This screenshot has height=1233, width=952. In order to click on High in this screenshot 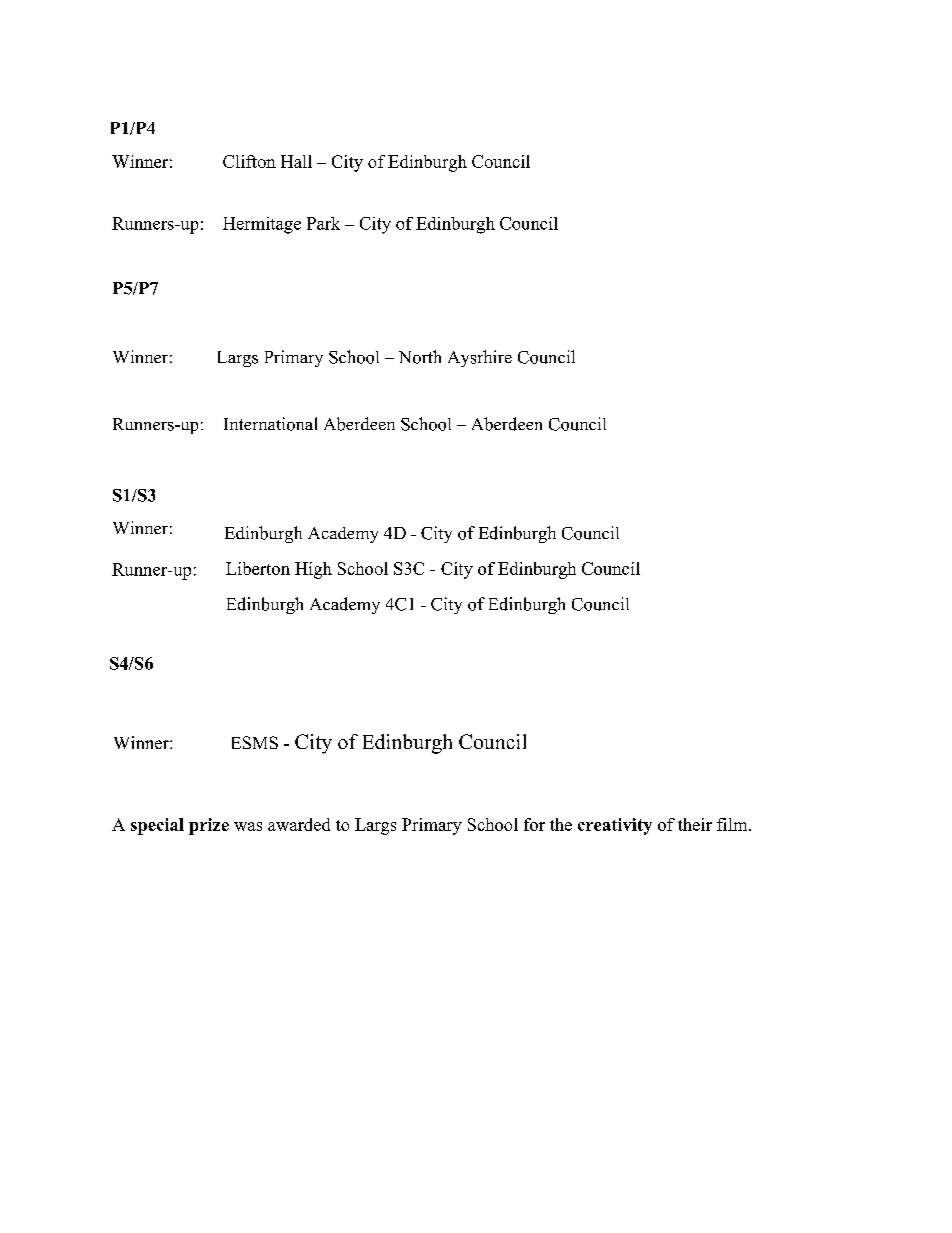, I will do `click(313, 570)`.
